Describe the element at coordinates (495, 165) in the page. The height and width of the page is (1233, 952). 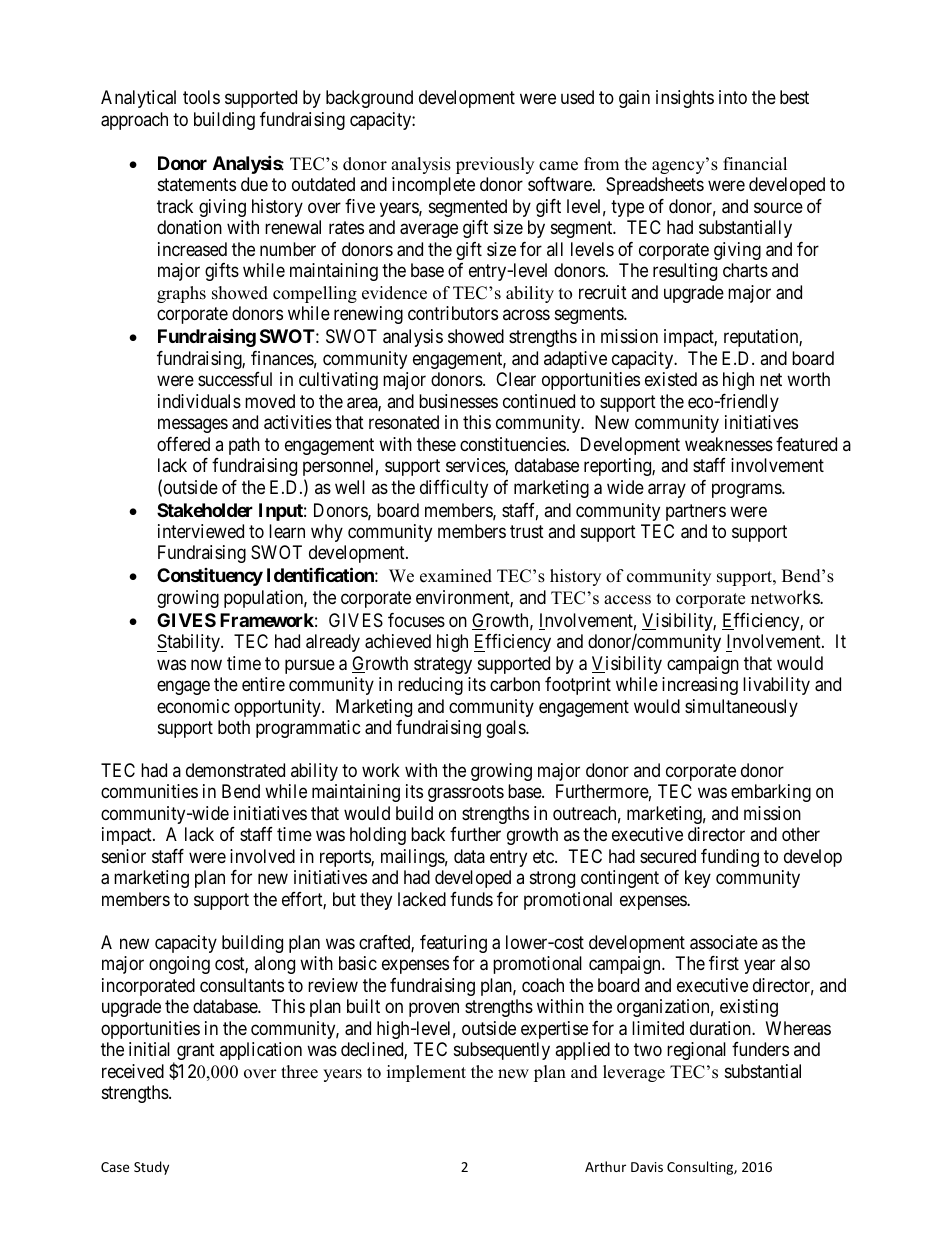
I see `previously` at that location.
